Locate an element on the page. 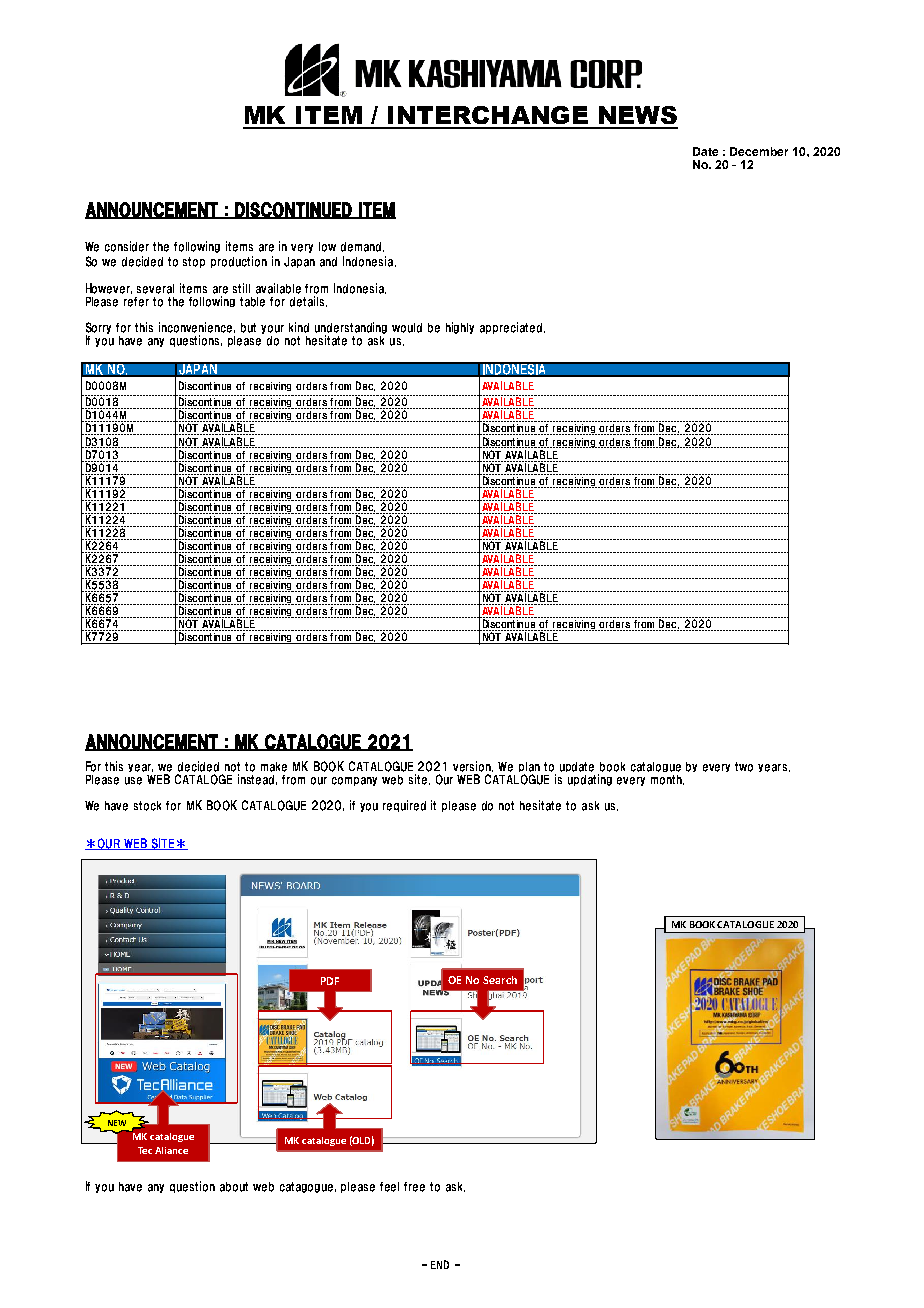  consider is located at coordinates (127, 246).
